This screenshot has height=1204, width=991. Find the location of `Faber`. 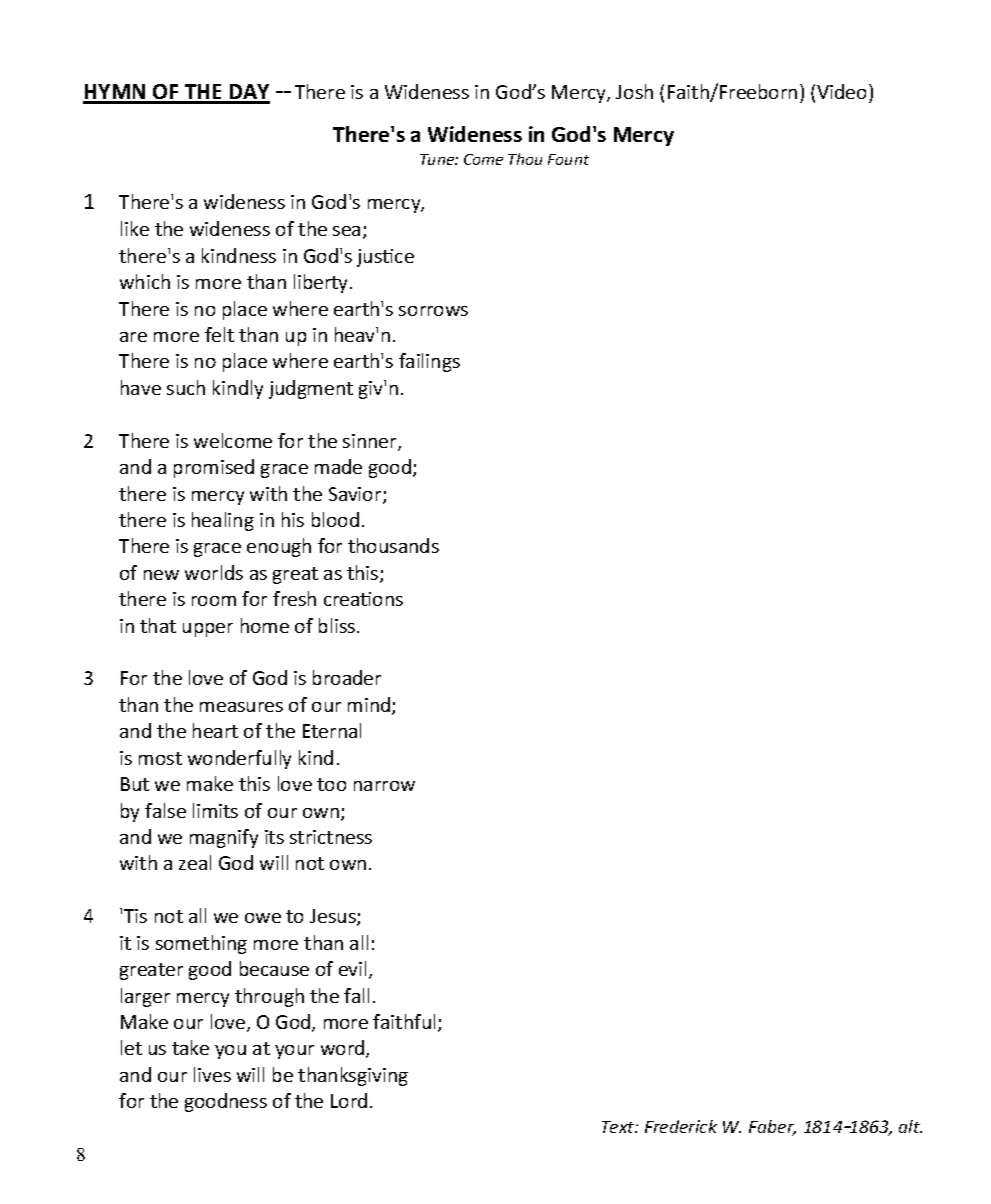

Faber is located at coordinates (772, 1128).
